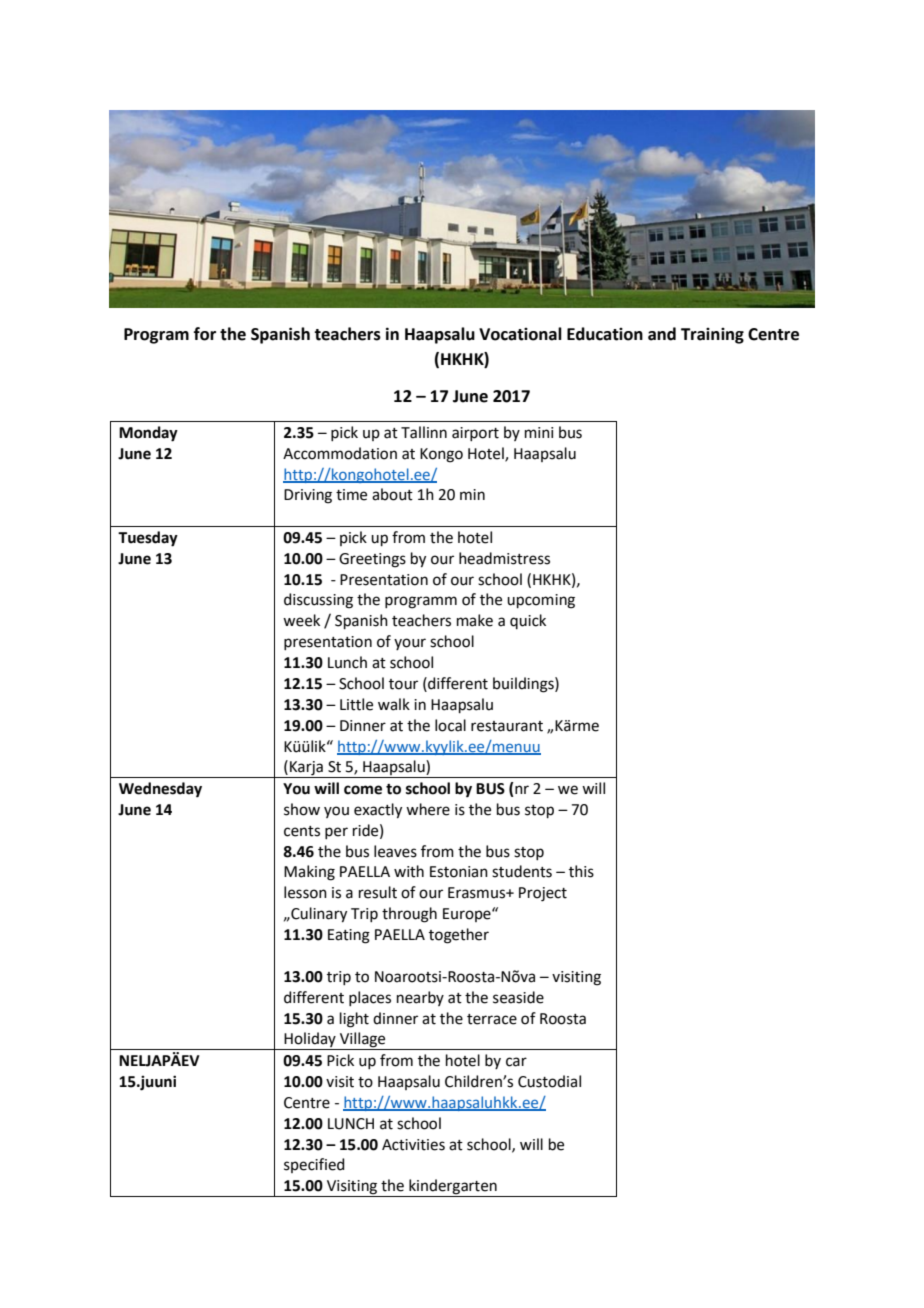 The height and width of the page is (1308, 924). What do you see at coordinates (520, 334) in the page?
I see `Vocational` at bounding box center [520, 334].
